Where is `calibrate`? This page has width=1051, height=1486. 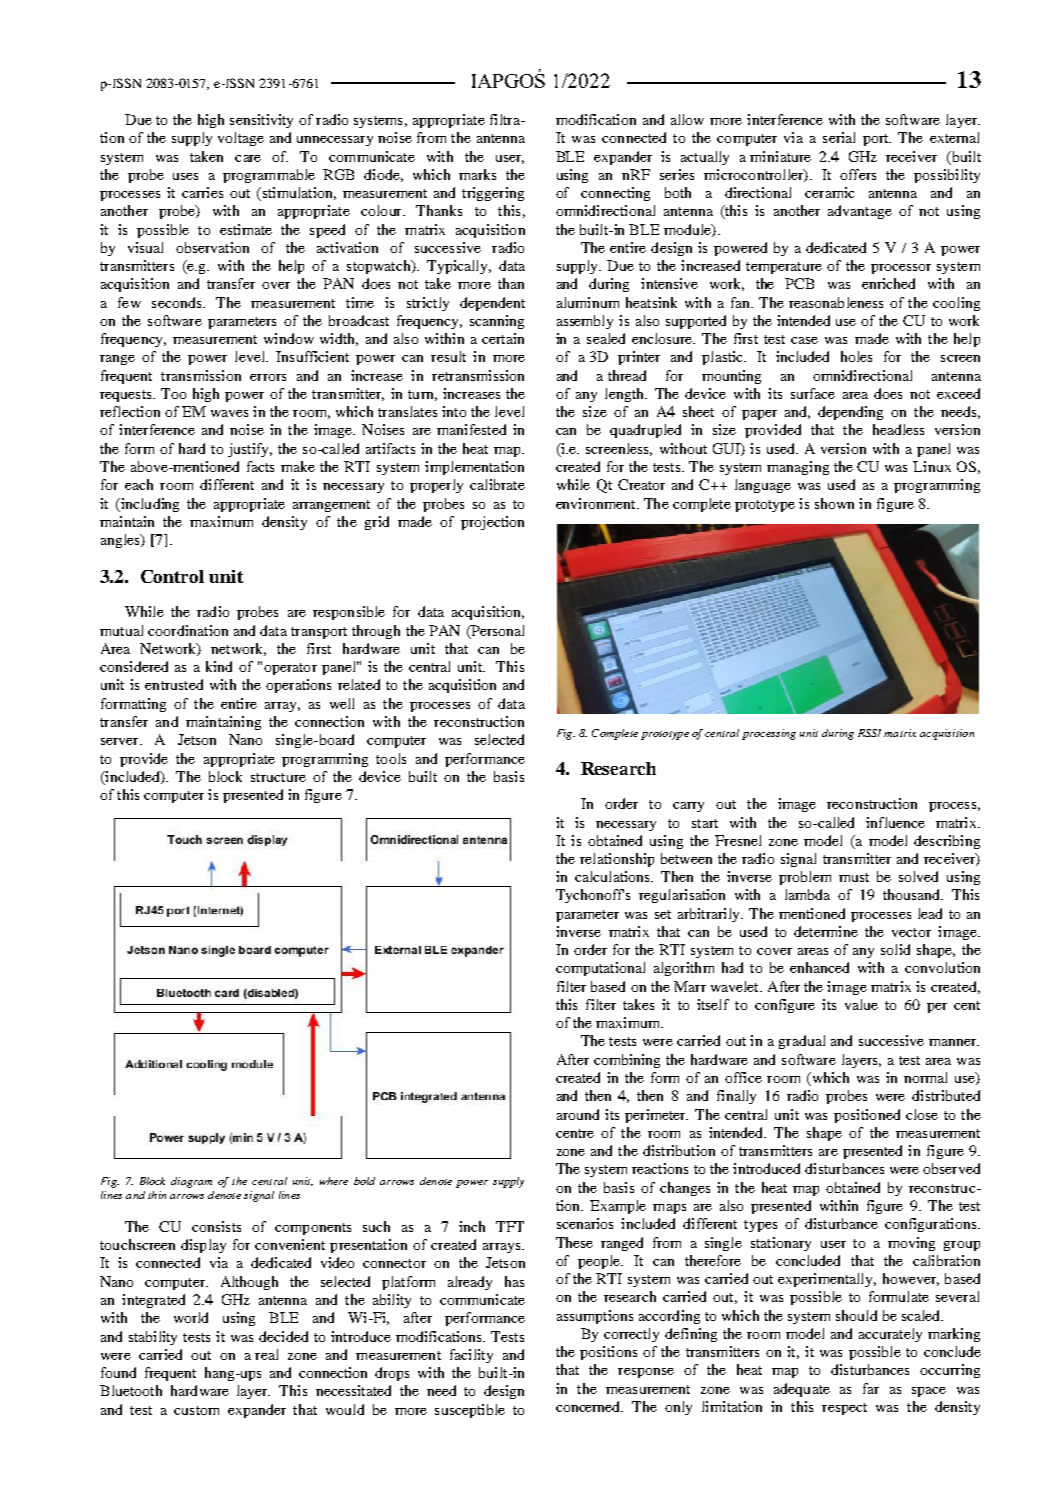
calibrate is located at coordinates (497, 484).
